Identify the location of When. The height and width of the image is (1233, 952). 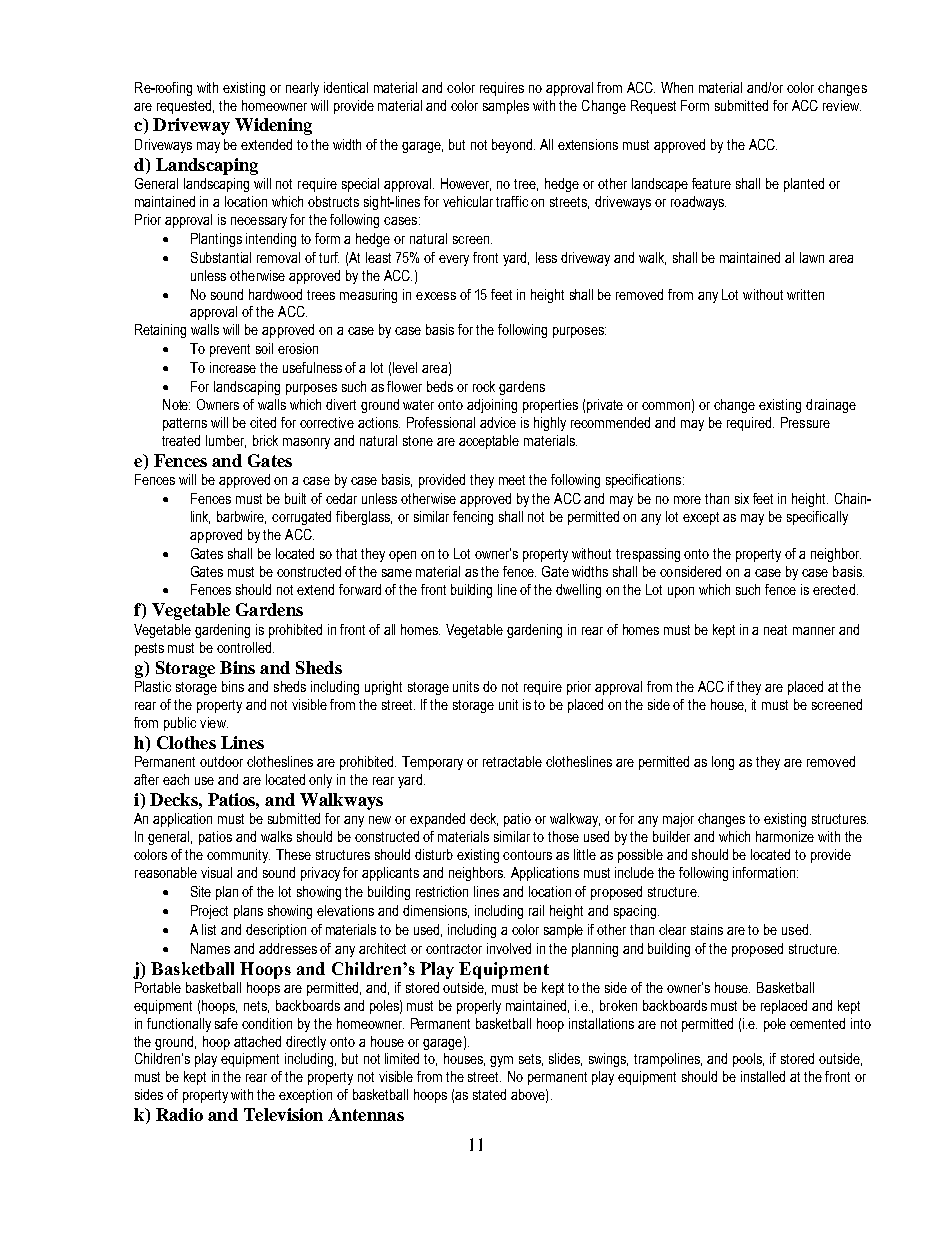
(677, 87).
